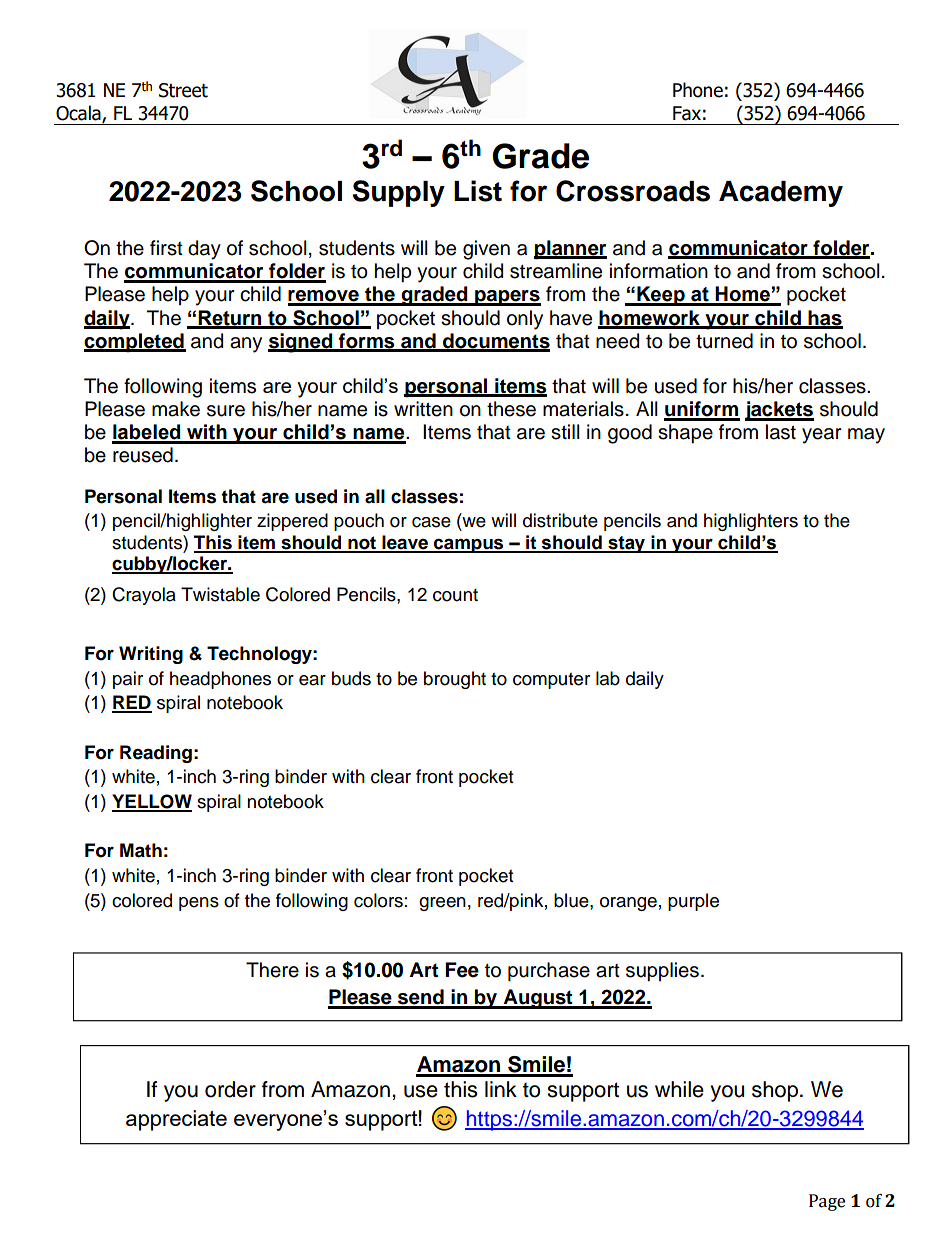 This screenshot has width=952, height=1233. What do you see at coordinates (151, 655) in the screenshot?
I see `Writing` at bounding box center [151, 655].
